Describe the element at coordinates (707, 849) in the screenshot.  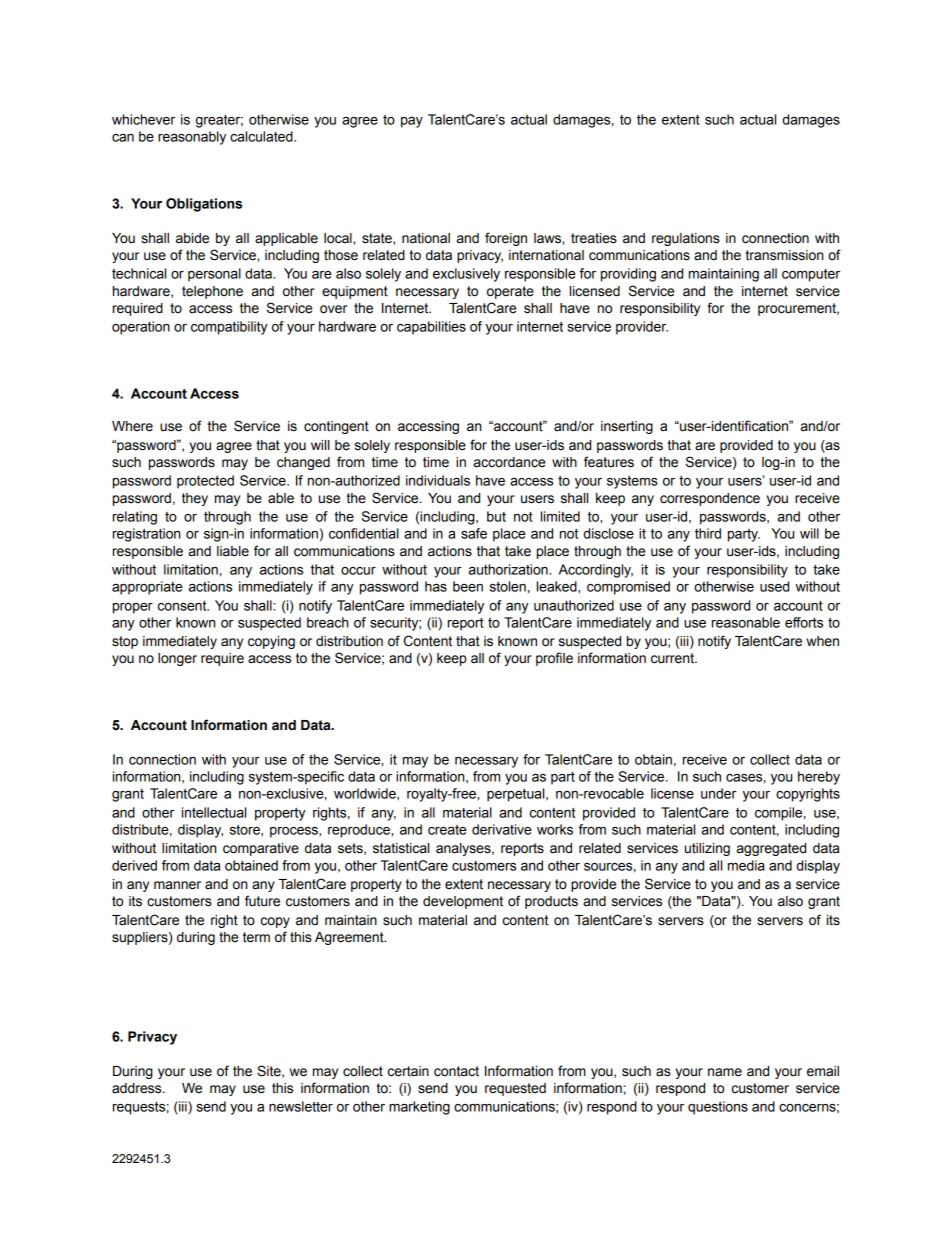
I see `utilizing` at that location.
